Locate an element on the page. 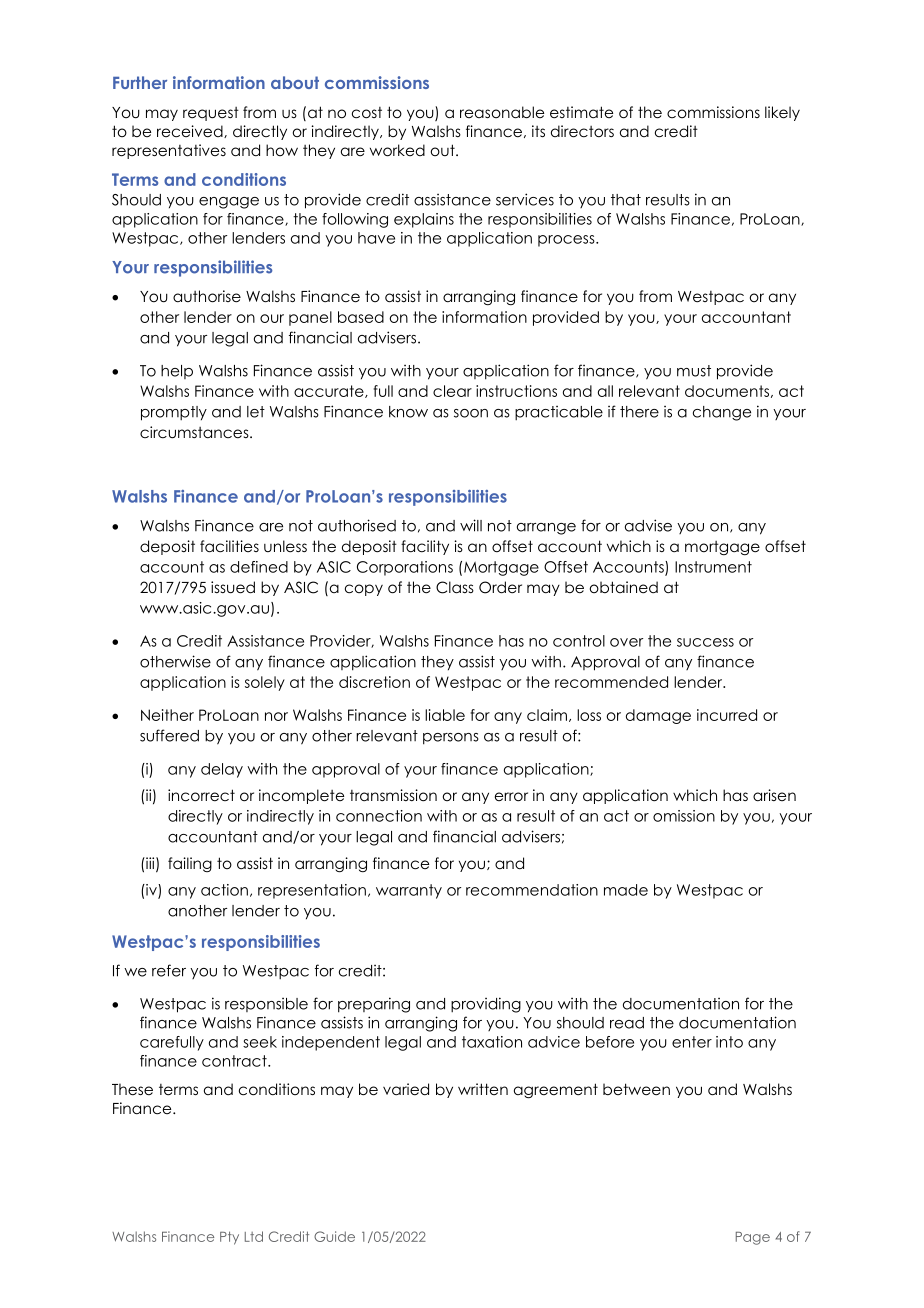 Image resolution: width=924 pixels, height=1308 pixels. reasonable is located at coordinates (502, 112).
